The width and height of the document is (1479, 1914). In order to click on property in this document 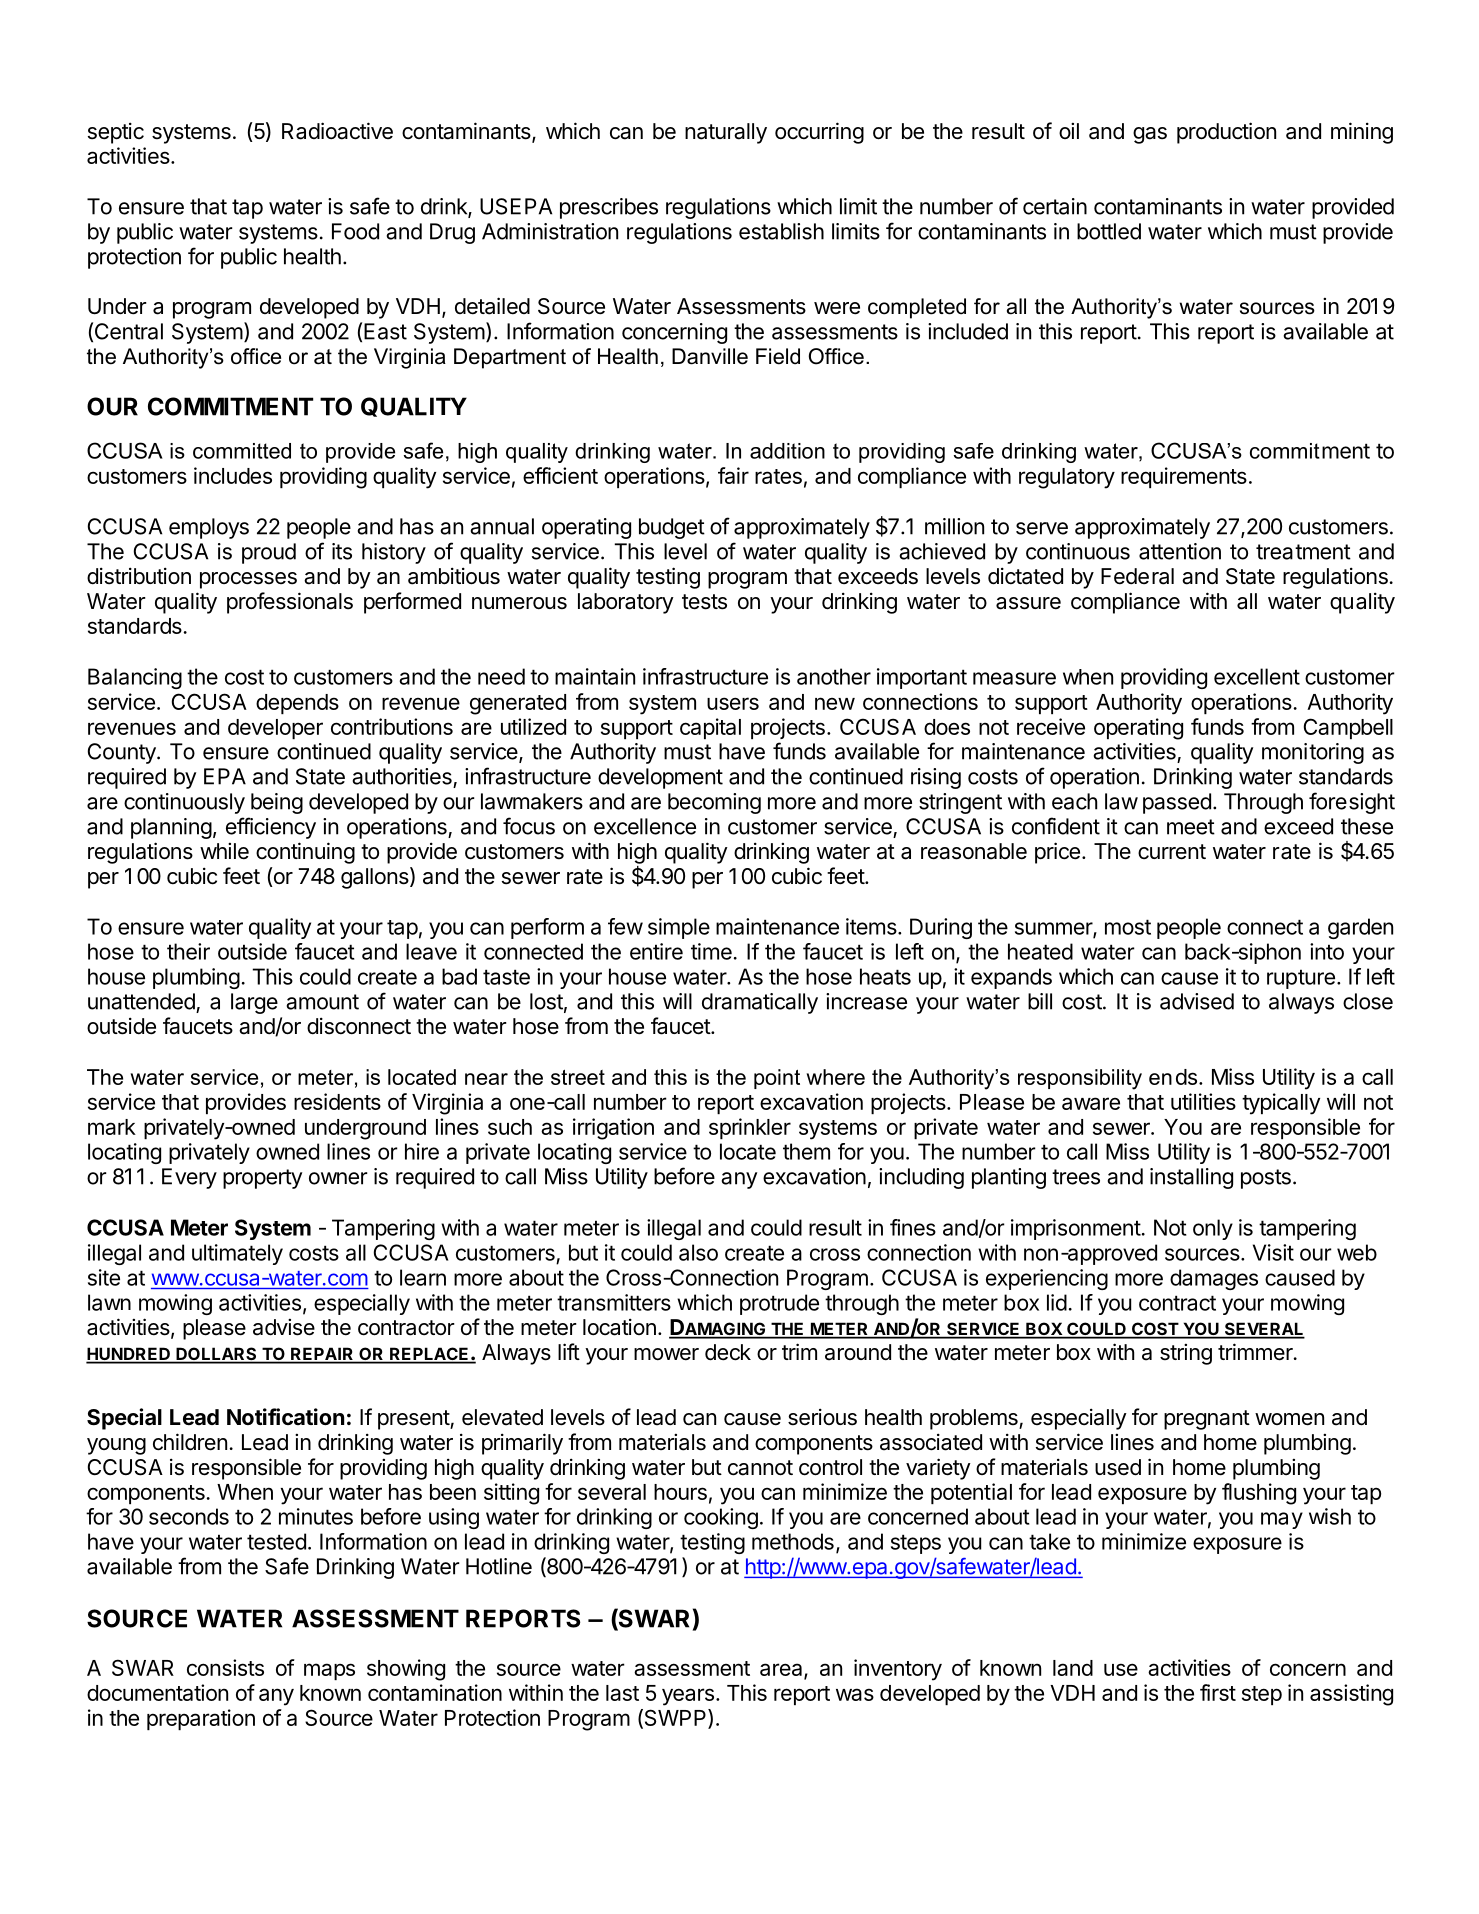, I will do `click(262, 1179)`.
